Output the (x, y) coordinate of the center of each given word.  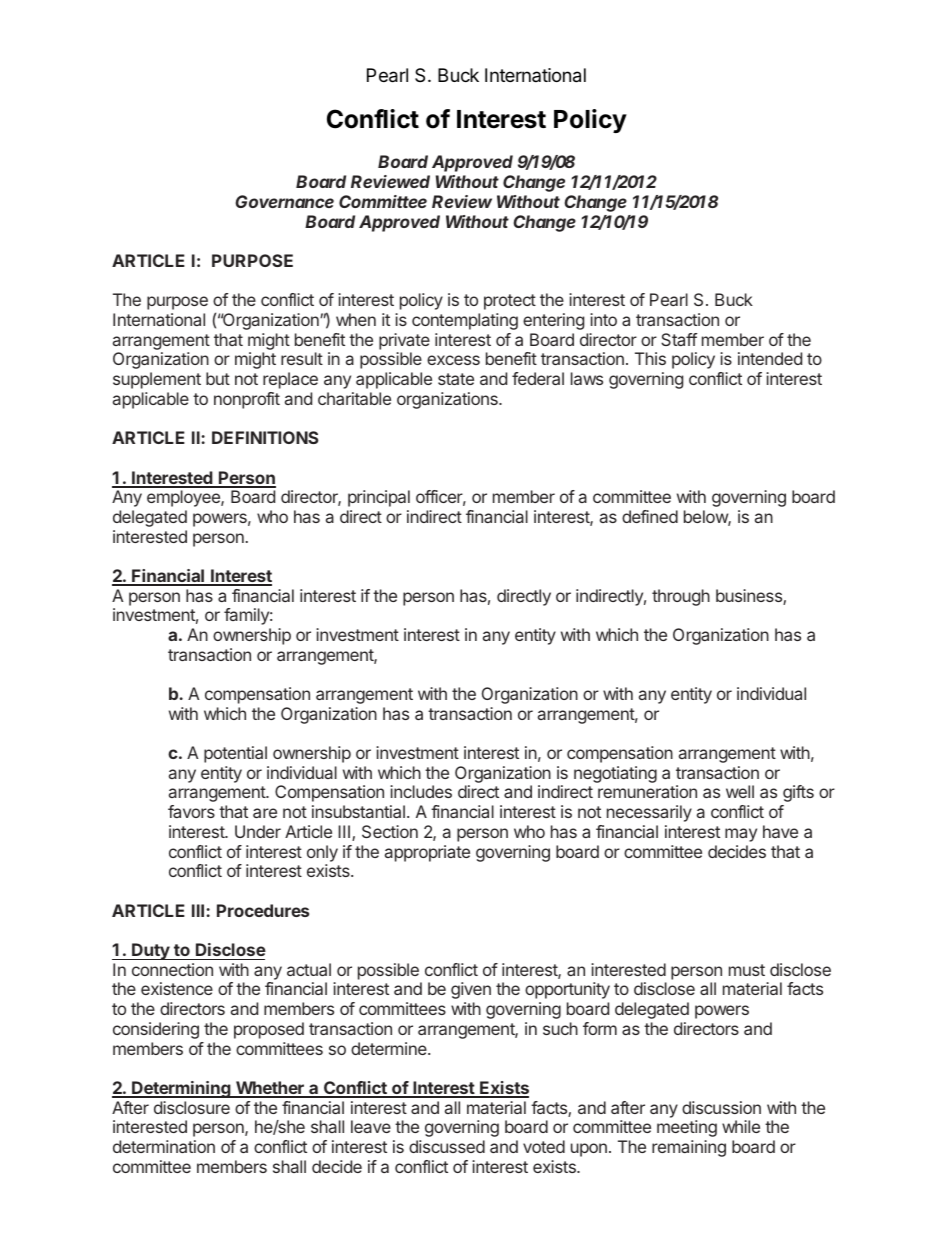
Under (258, 831)
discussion (721, 1107)
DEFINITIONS (265, 437)
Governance (284, 201)
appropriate (427, 853)
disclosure (192, 1107)
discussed (447, 1146)
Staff (679, 339)
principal (379, 498)
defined (650, 516)
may (741, 835)
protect (510, 302)
